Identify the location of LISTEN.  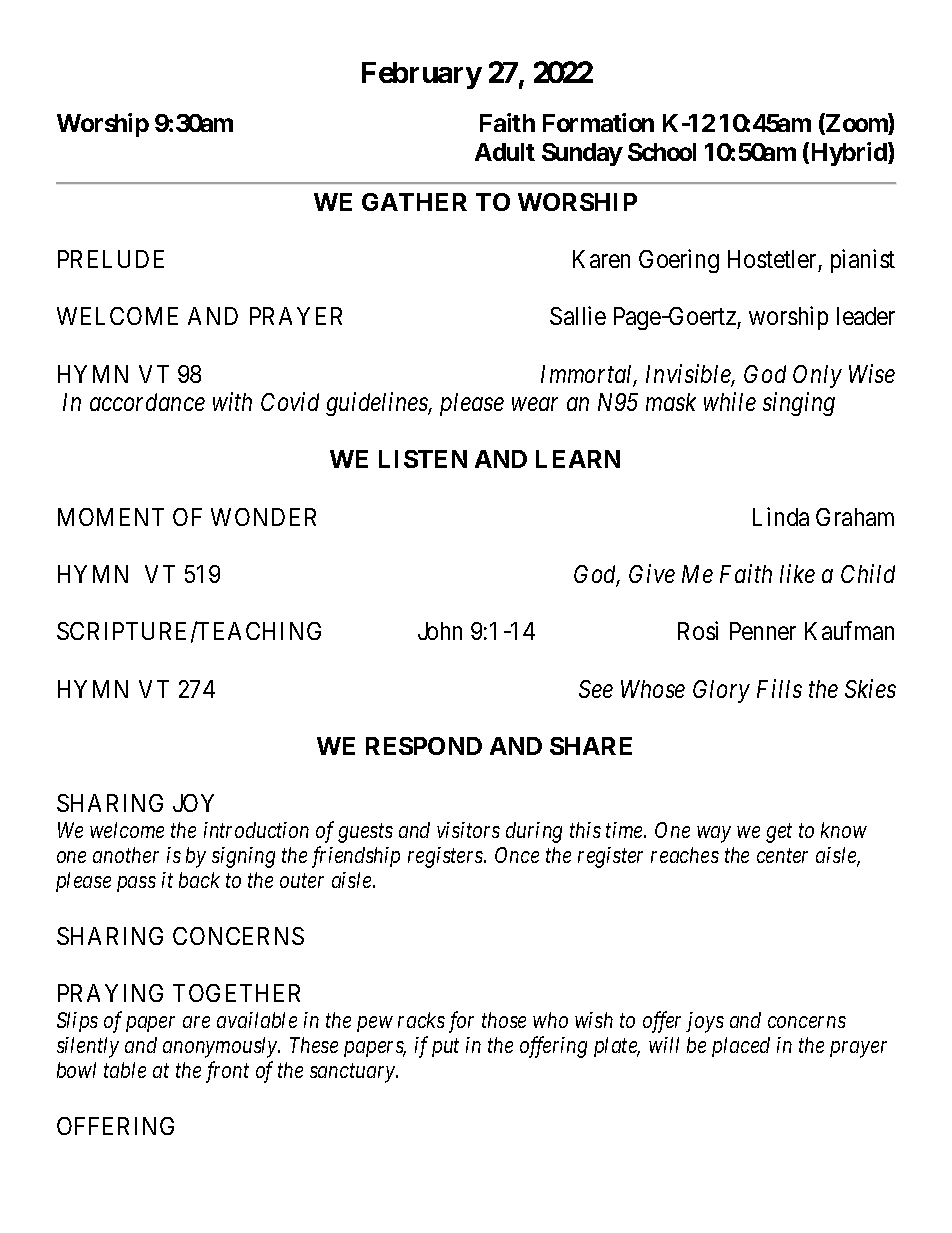
(423, 459).
